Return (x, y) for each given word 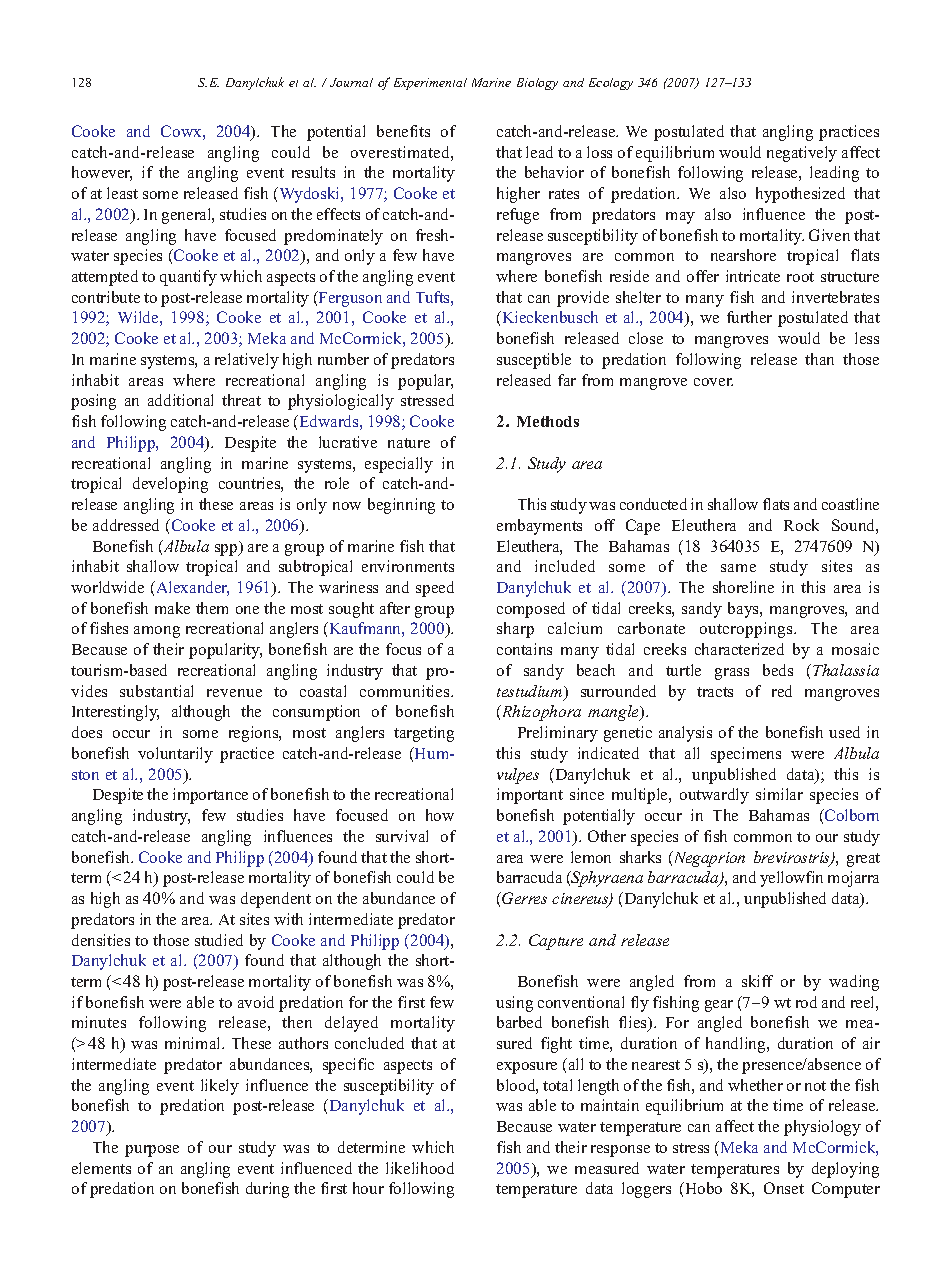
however (102, 173)
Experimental (430, 84)
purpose (152, 1151)
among (157, 632)
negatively (802, 154)
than (819, 359)
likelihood (420, 1168)
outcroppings (747, 630)
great (863, 860)
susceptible (534, 361)
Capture (556, 942)
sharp (515, 630)
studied (219, 940)
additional (180, 400)
